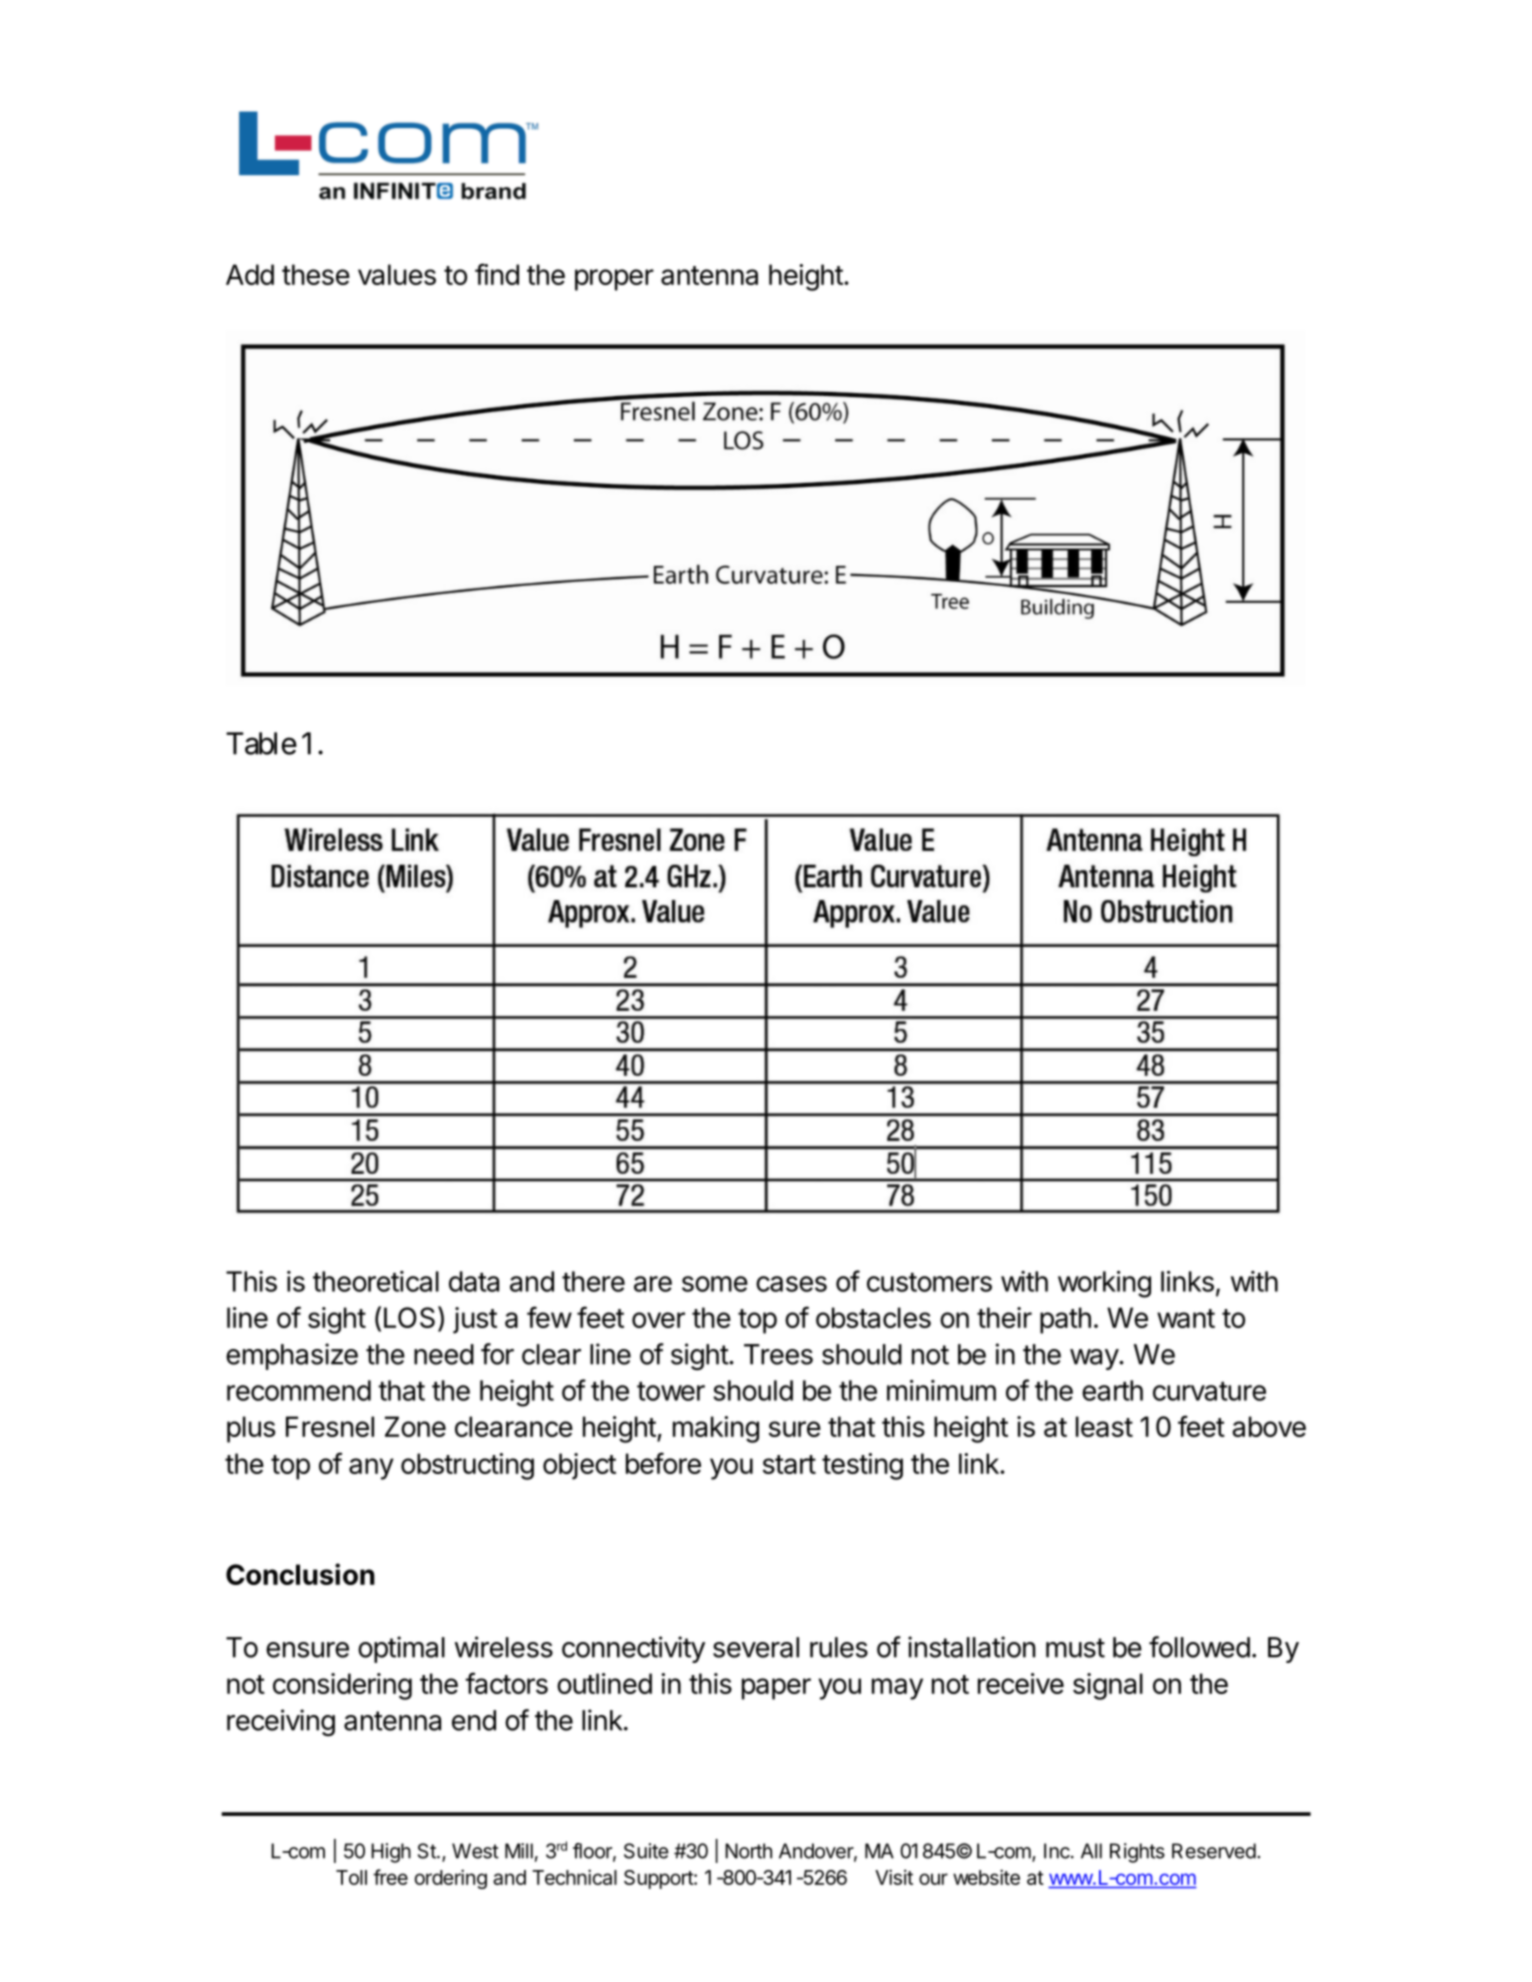 The image size is (1532, 1982). Describe the element at coordinates (497, 274) in the screenshot. I see `find` at that location.
